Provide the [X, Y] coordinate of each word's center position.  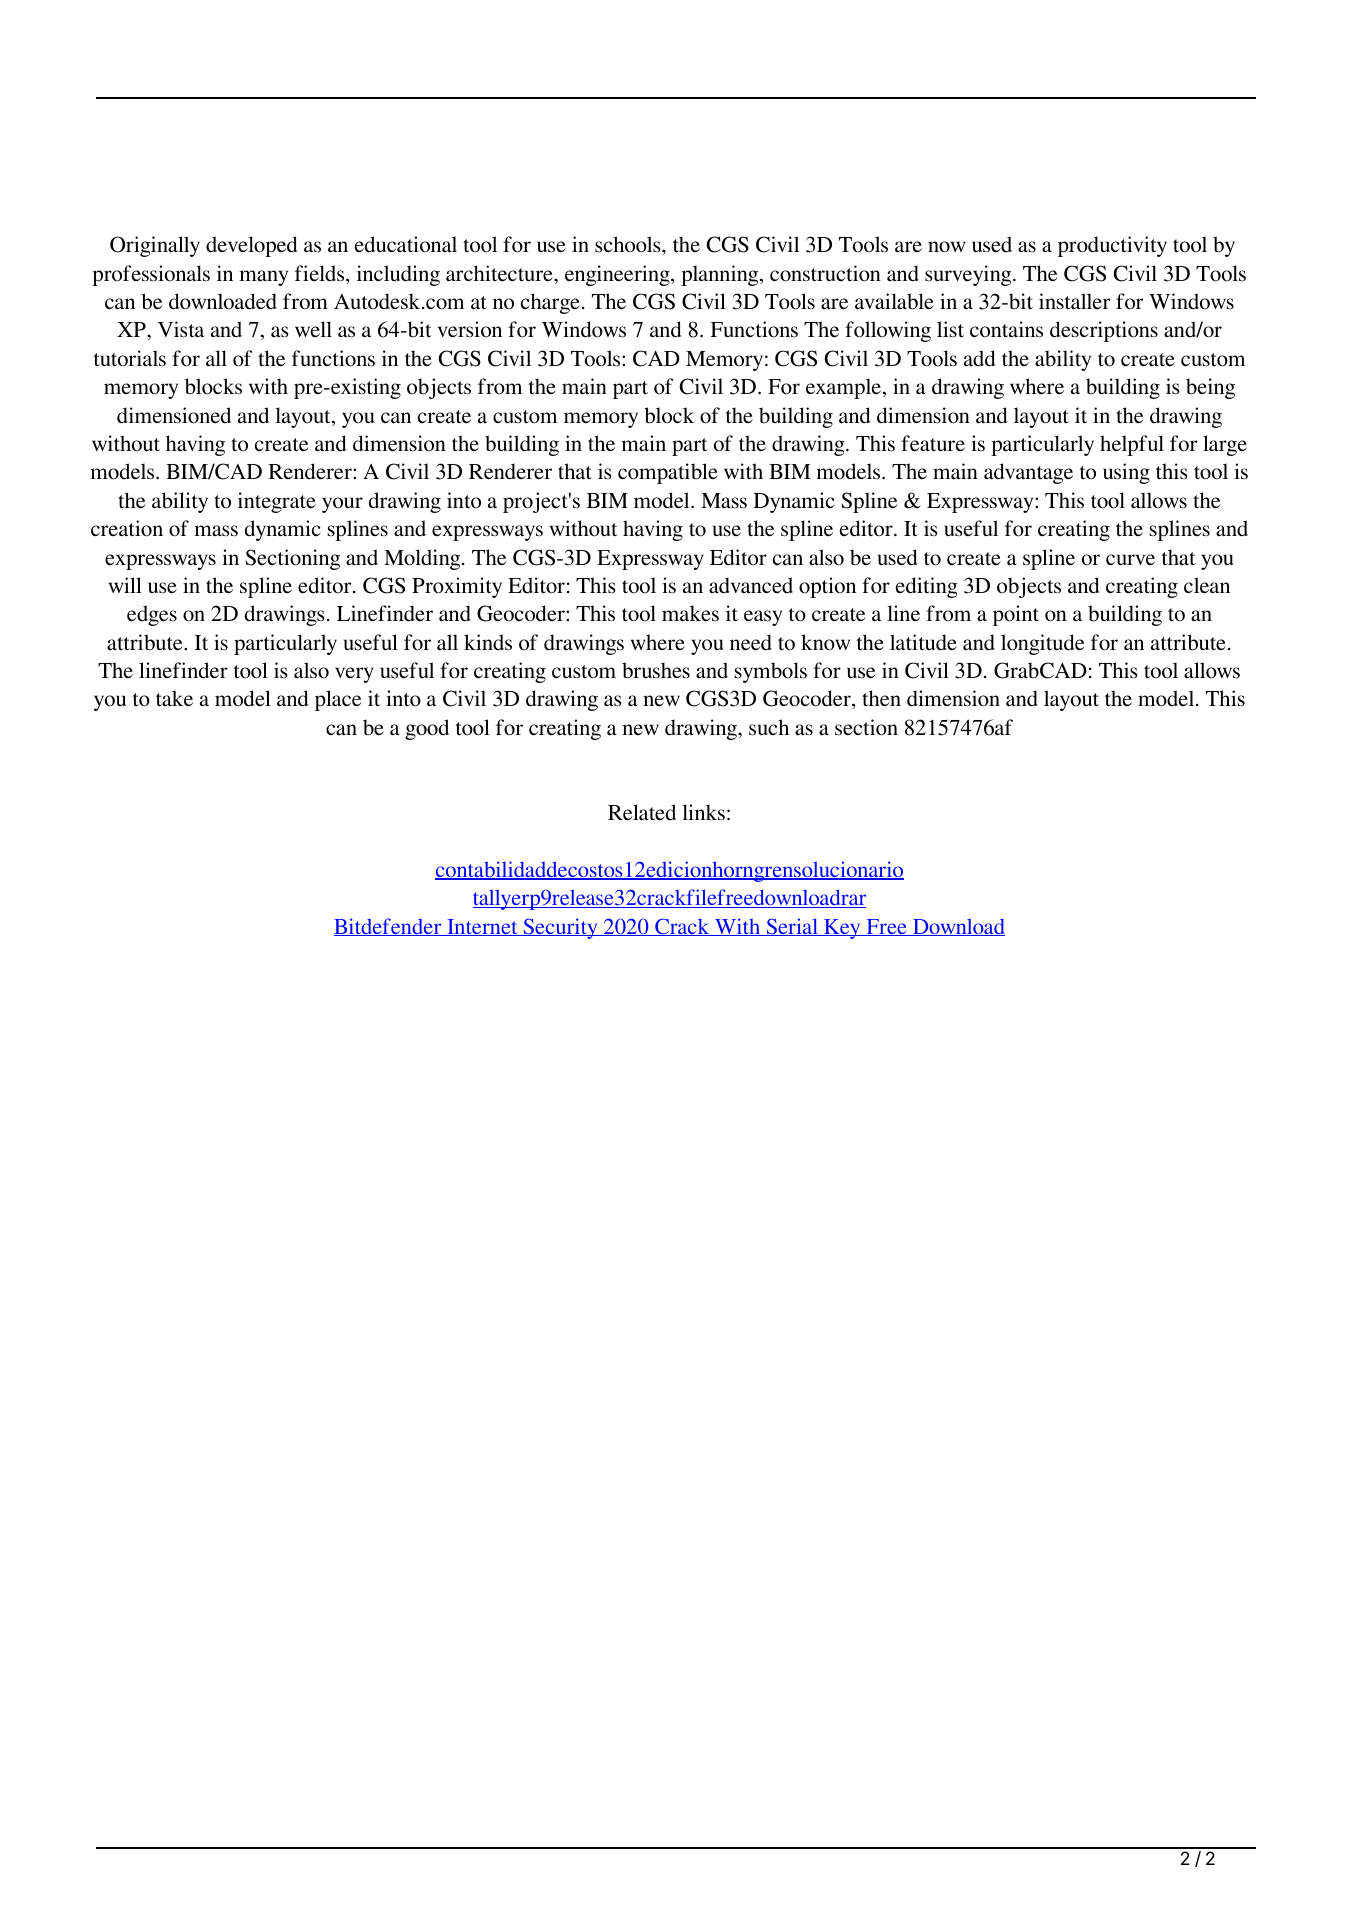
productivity [1112, 246]
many [263, 278]
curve [1130, 560]
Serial [792, 927]
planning [721, 275]
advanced [751, 585]
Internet [482, 927]
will [125, 585]
